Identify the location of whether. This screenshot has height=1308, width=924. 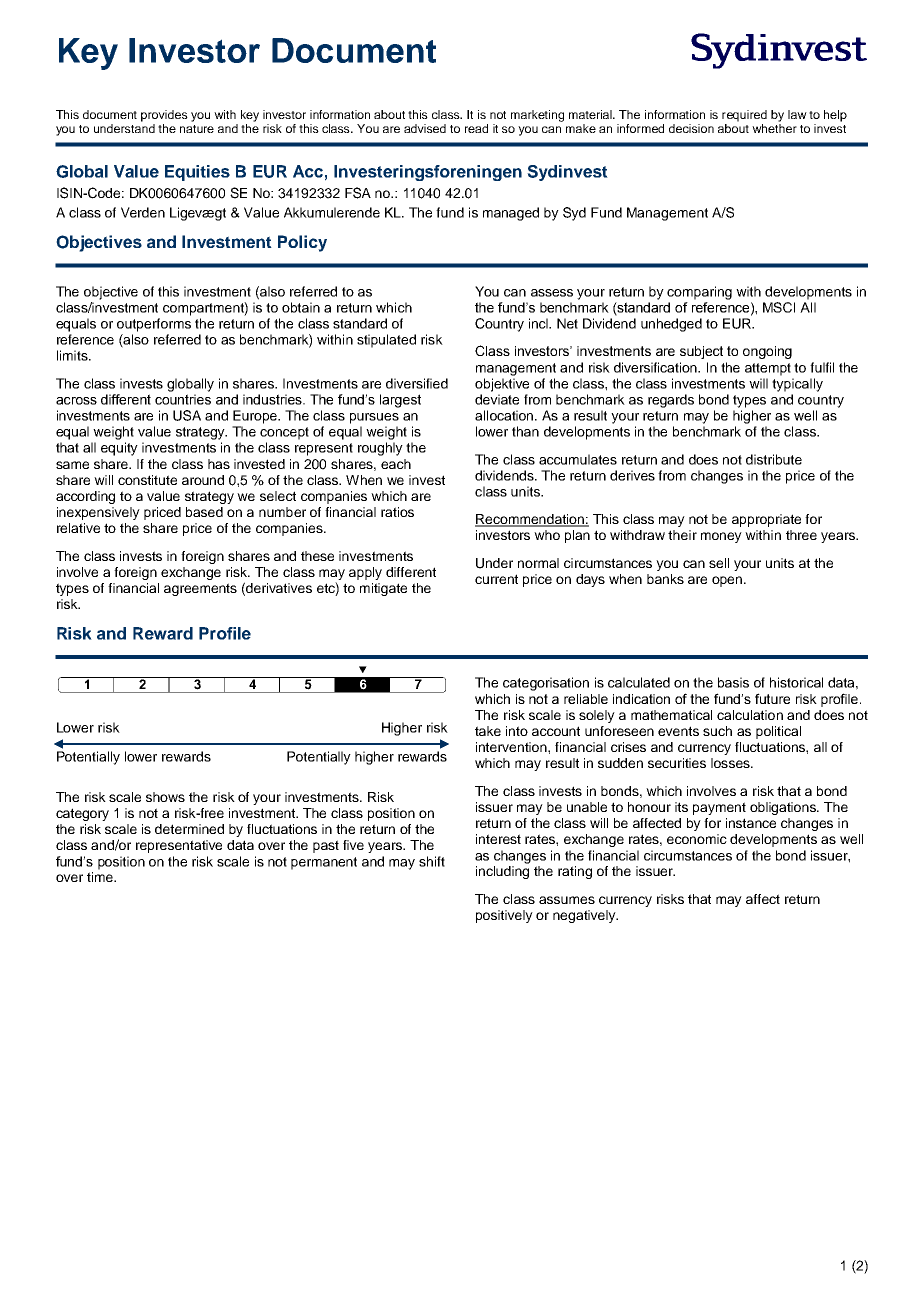
(774, 128).
